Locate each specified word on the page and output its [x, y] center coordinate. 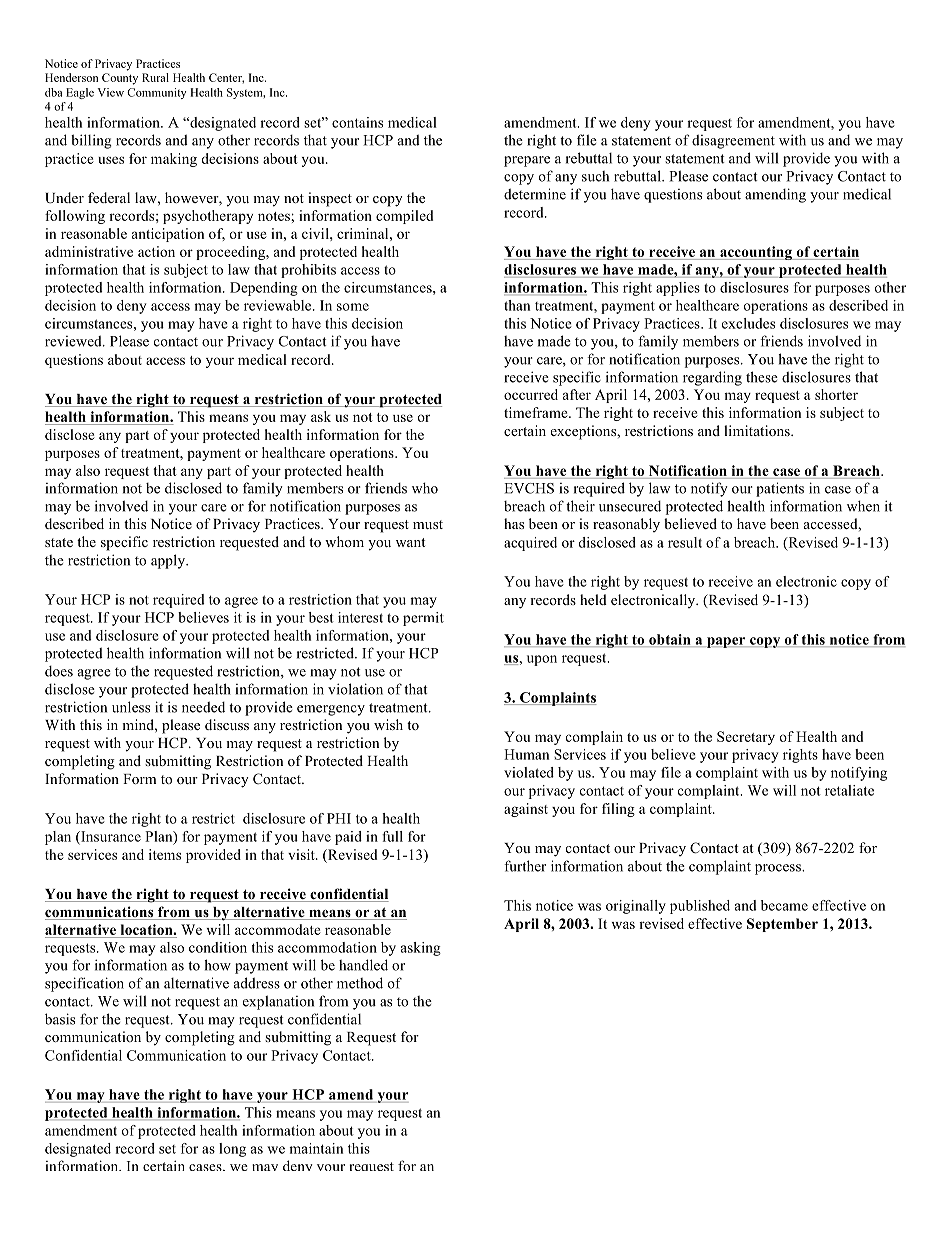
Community [156, 93]
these [762, 377]
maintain [316, 1148]
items [165, 854]
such [595, 176]
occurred [531, 394]
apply [169, 561]
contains [357, 122]
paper [726, 642]
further [525, 866]
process [779, 869]
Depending [264, 289]
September [782, 925]
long [232, 1150]
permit [423, 619]
